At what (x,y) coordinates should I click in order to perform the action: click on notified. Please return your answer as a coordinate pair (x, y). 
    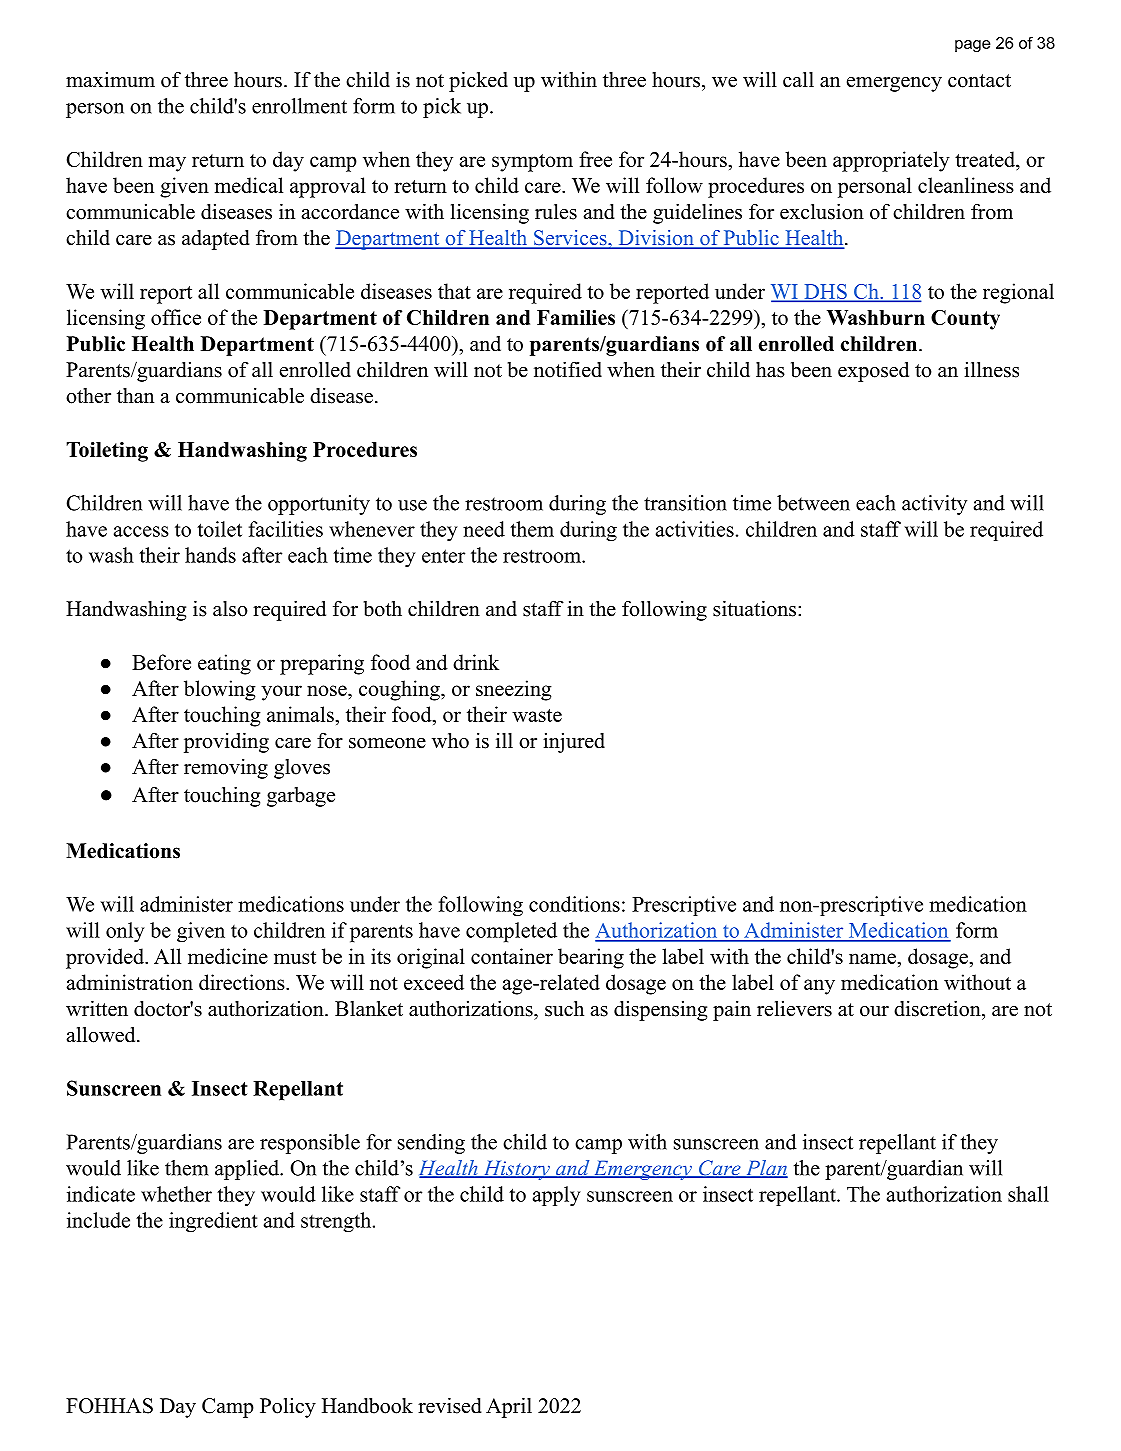
    Looking at the image, I should click on (568, 369).
